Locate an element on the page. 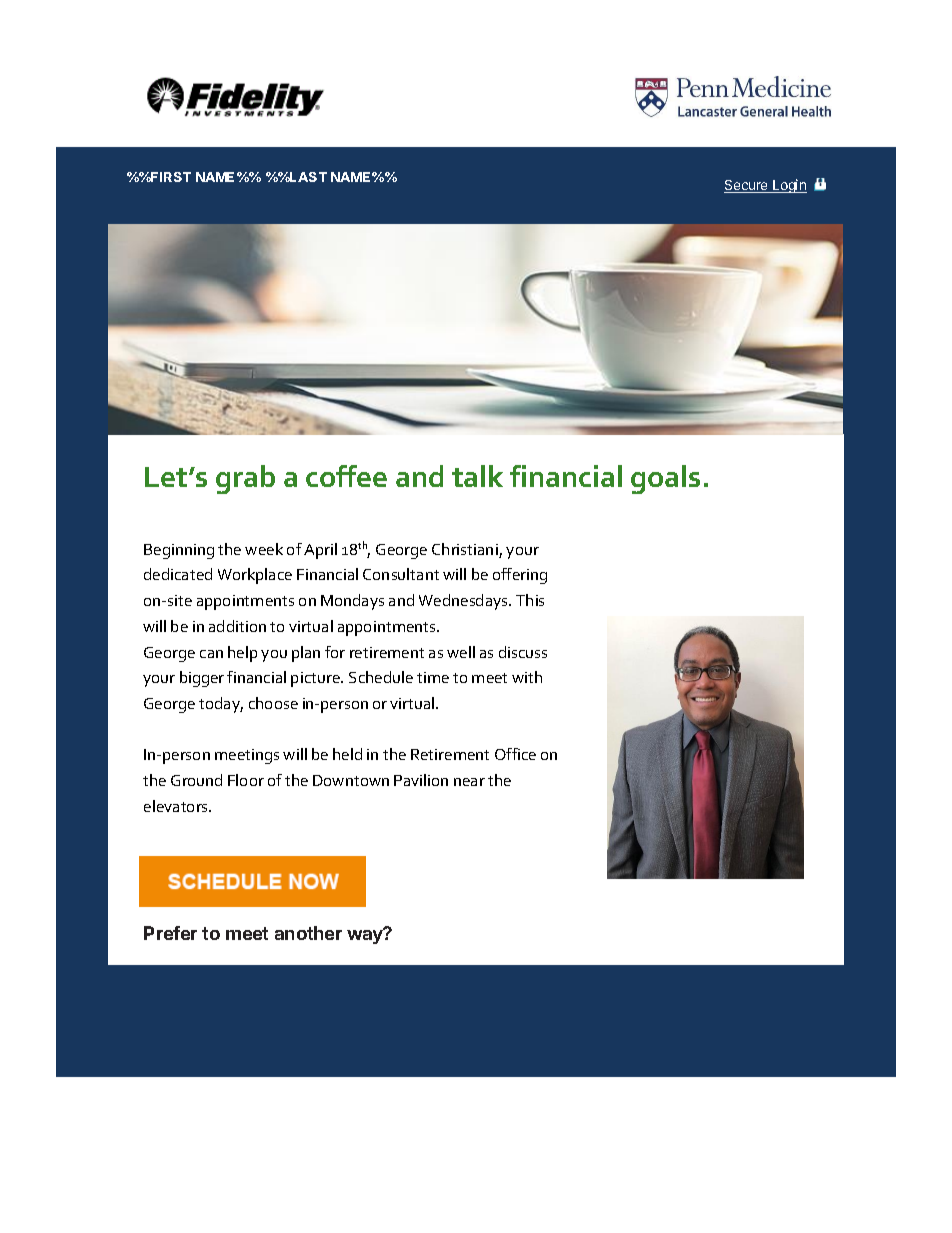 The width and height of the page is (952, 1233). Login is located at coordinates (789, 186).
